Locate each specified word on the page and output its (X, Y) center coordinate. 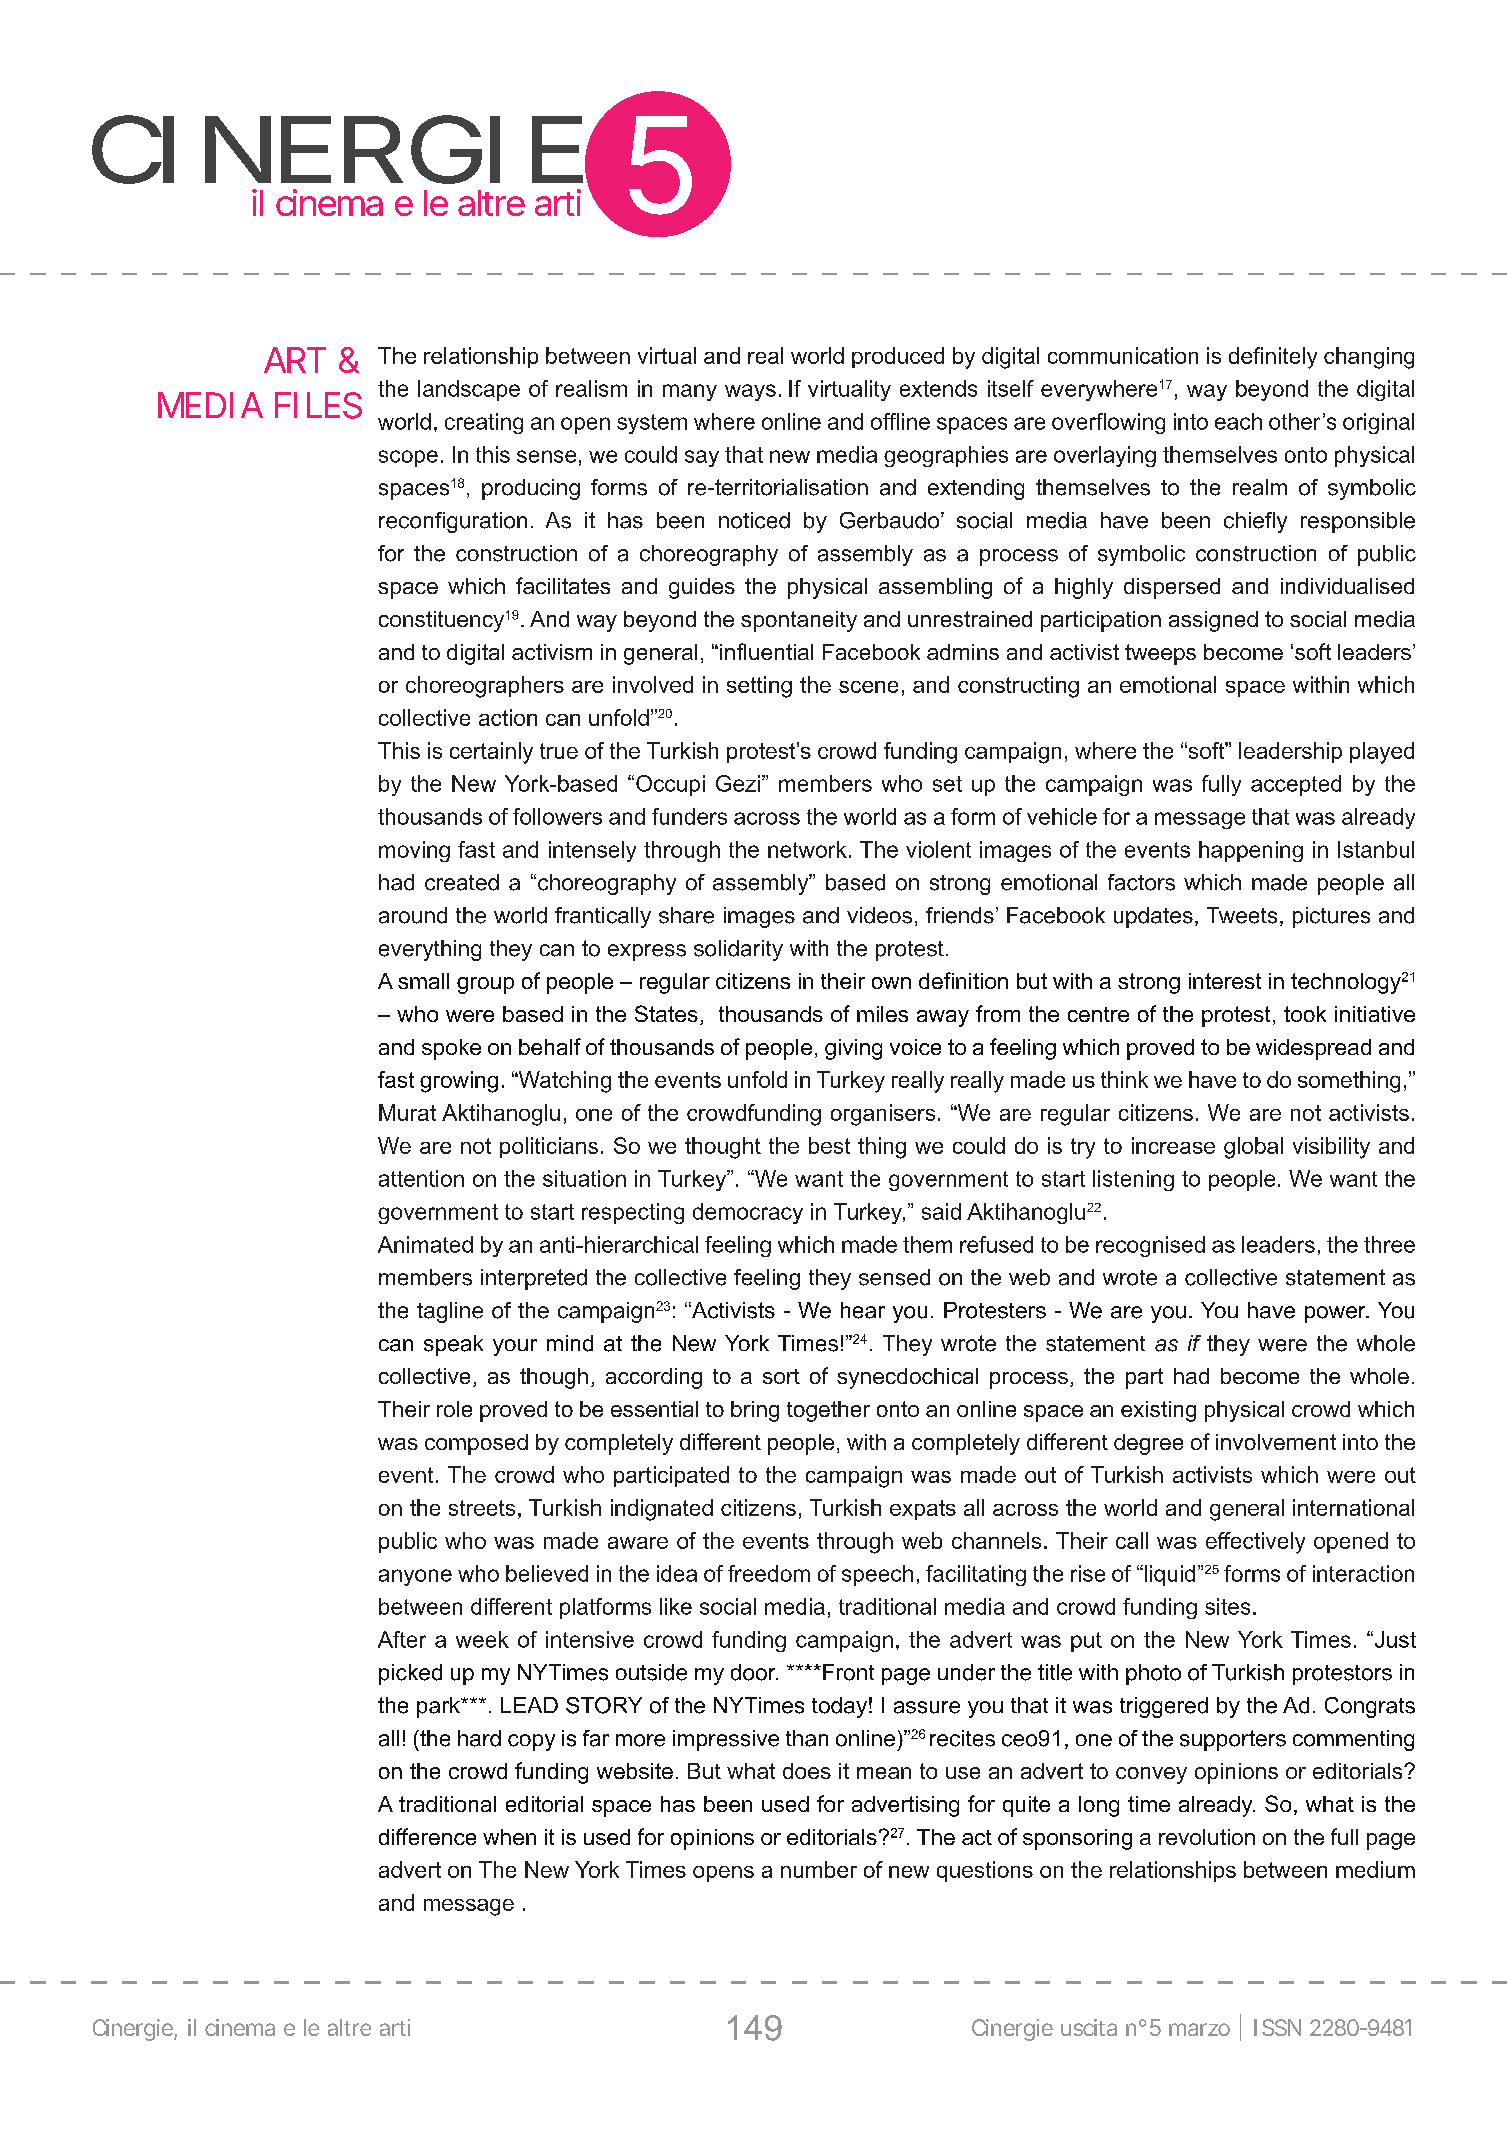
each (1238, 421)
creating (484, 423)
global (1253, 1148)
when (509, 1837)
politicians (549, 1147)
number (819, 1869)
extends (938, 388)
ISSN (1277, 2027)
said (941, 1211)
